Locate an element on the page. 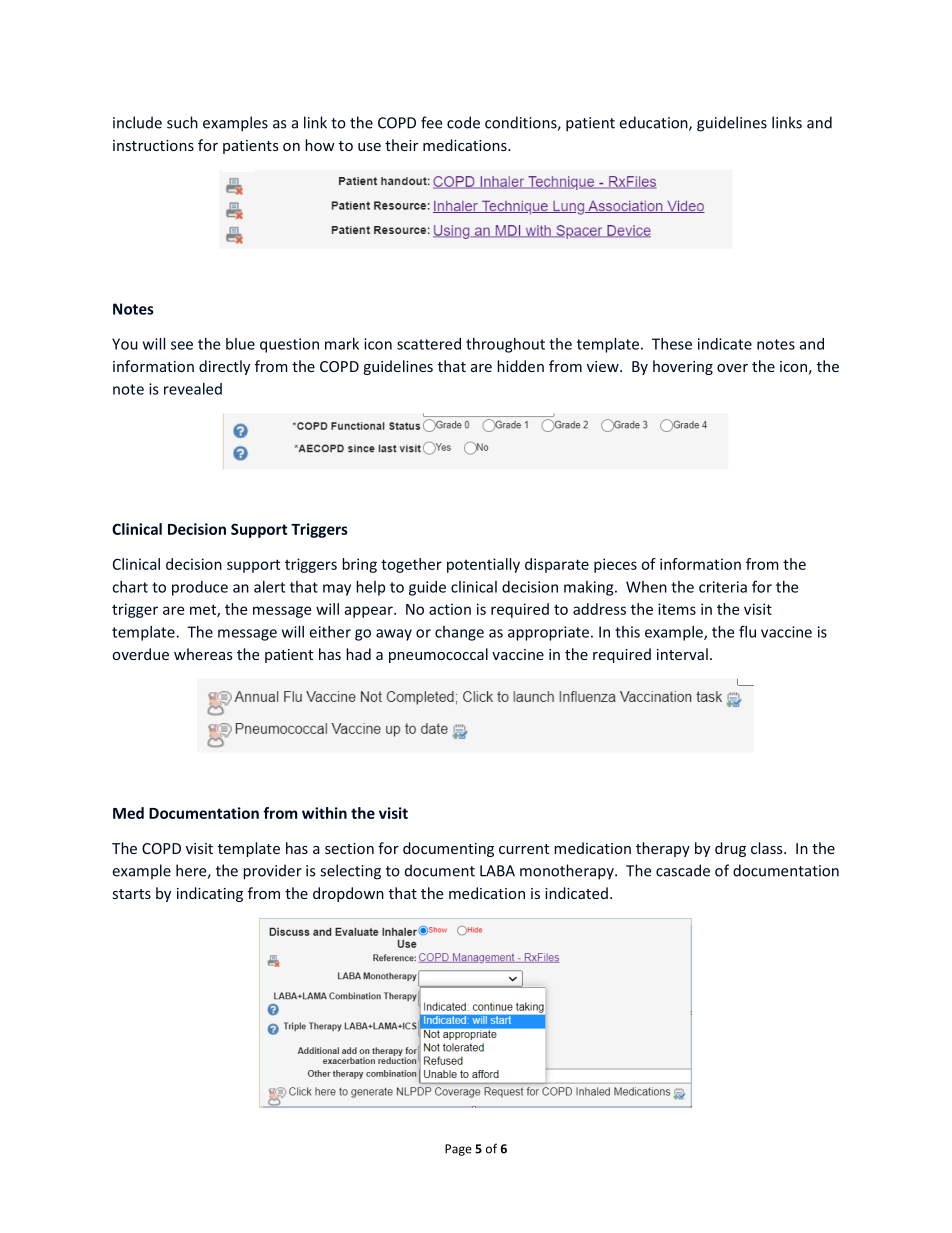 The height and width of the document is (1233, 952). change is located at coordinates (459, 633).
